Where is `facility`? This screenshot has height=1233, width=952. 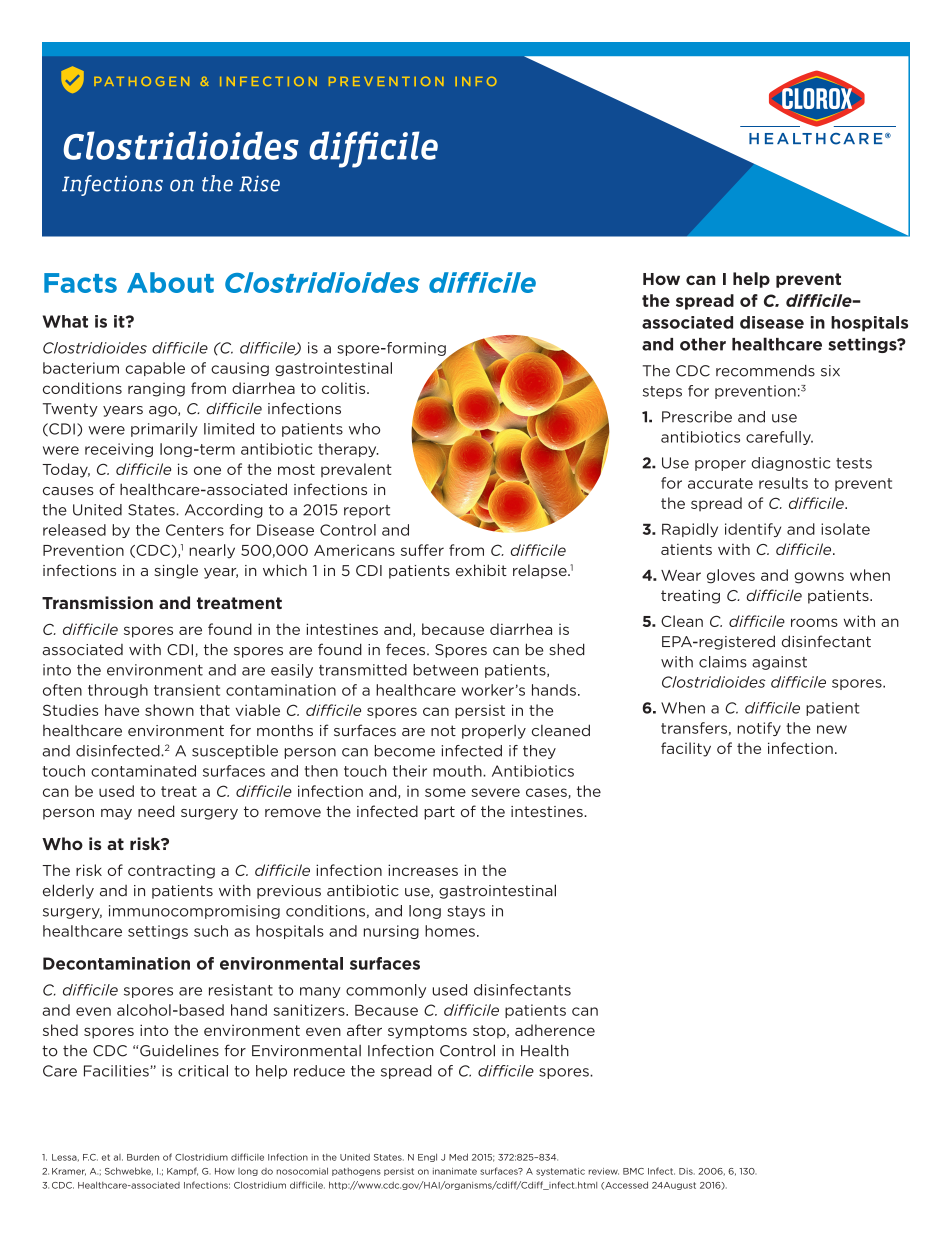 facility is located at coordinates (686, 749).
